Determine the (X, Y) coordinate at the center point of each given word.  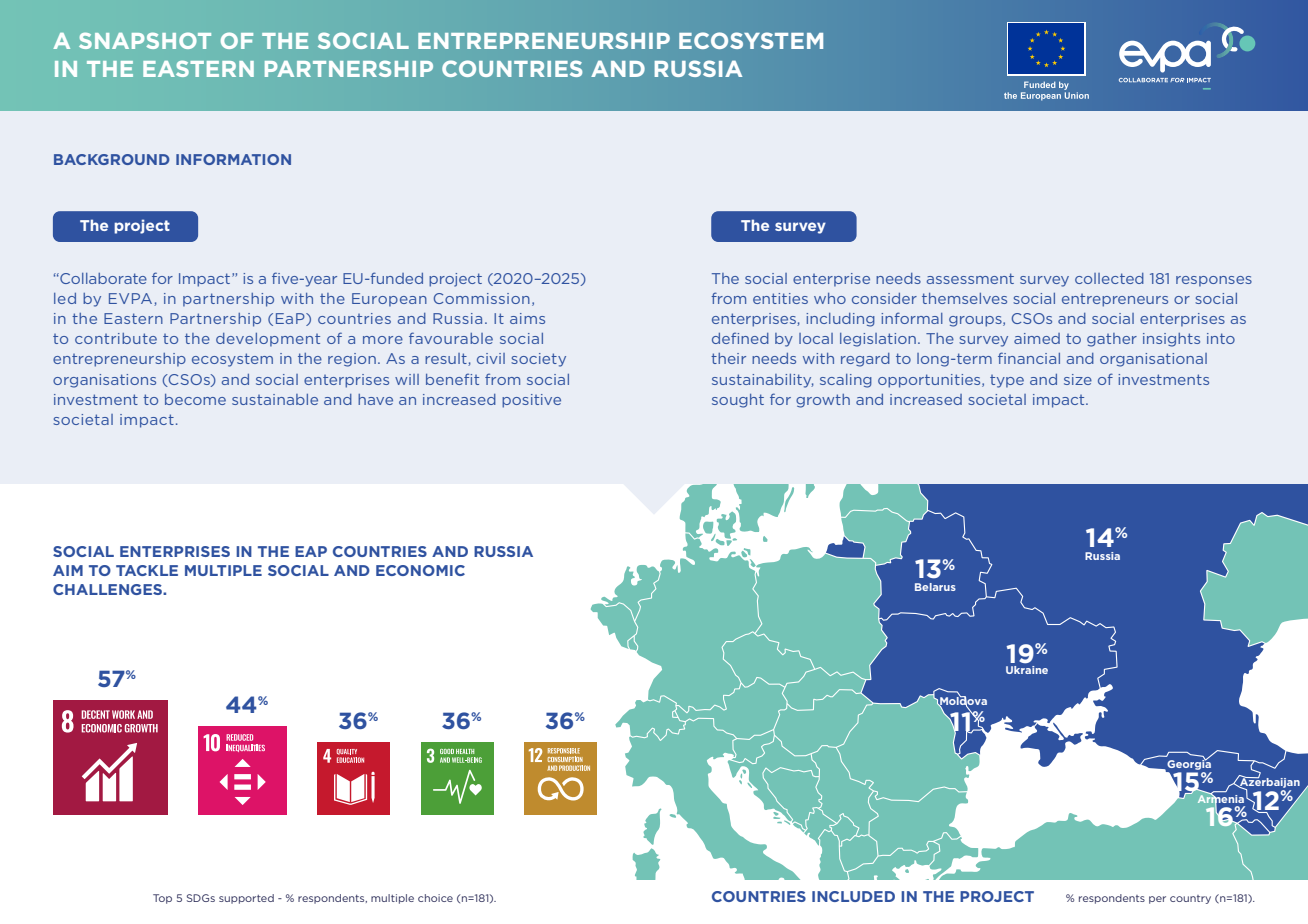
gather (1112, 340)
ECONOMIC (420, 570)
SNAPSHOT (145, 40)
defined (740, 338)
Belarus (935, 587)
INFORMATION (233, 159)
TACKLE (147, 570)
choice (435, 898)
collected (1109, 278)
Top (162, 899)
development (268, 340)
